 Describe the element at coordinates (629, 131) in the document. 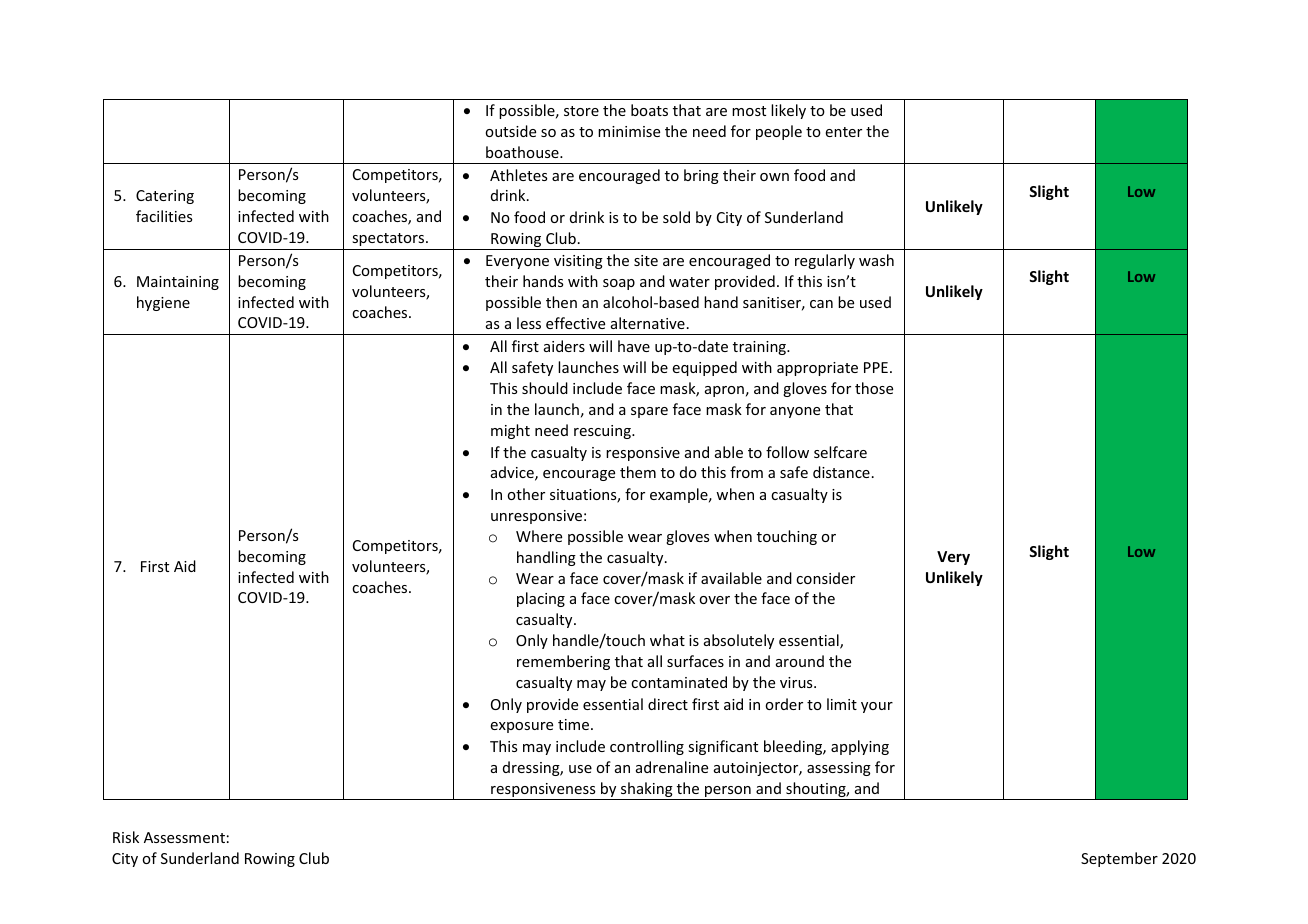

I see `minimise` at that location.
